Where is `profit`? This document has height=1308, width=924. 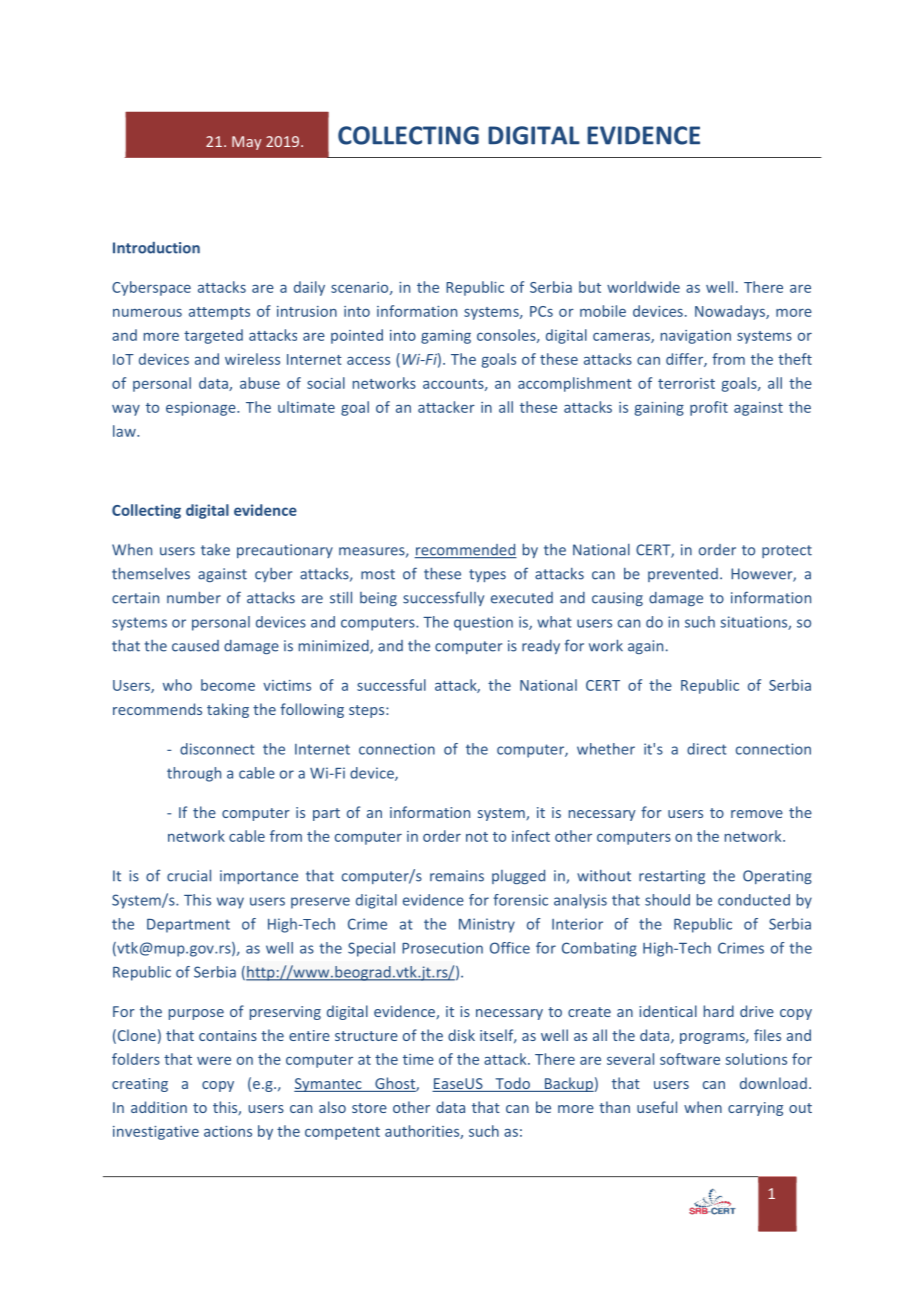 profit is located at coordinates (709, 408).
